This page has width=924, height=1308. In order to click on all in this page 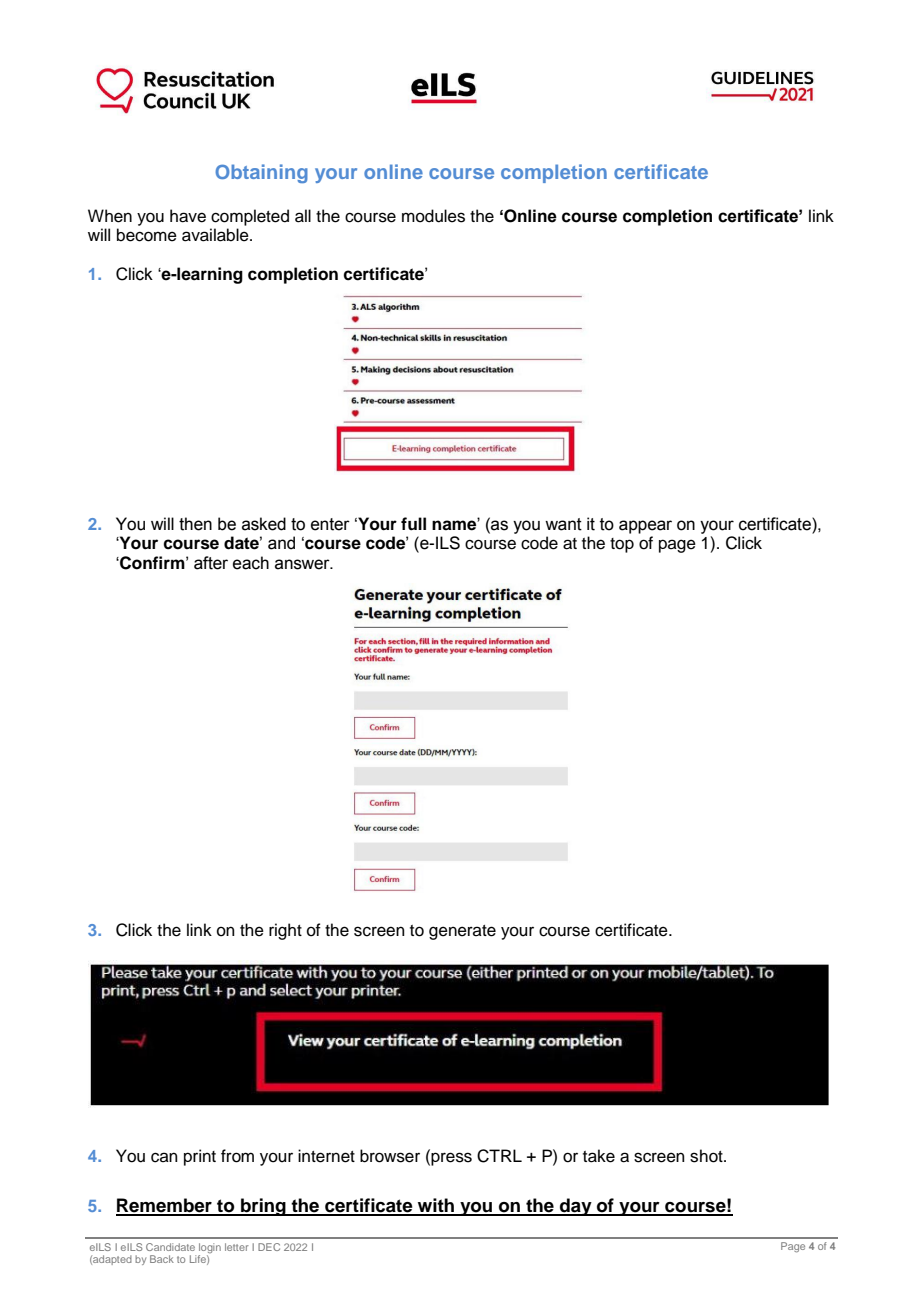, I will do `click(303, 216)`.
